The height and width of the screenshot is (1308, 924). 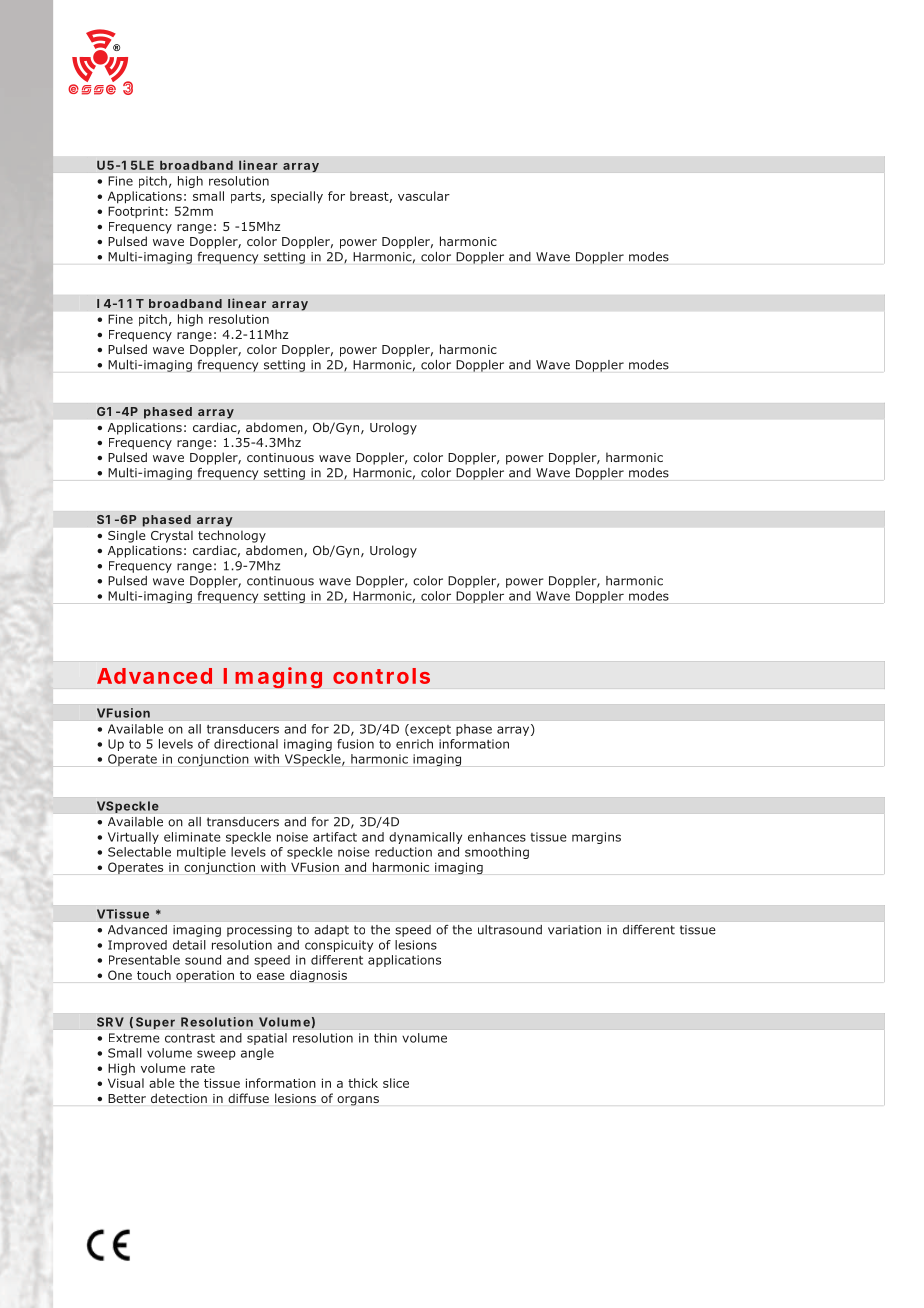 What do you see at coordinates (424, 196) in the screenshot?
I see `vascular` at bounding box center [424, 196].
